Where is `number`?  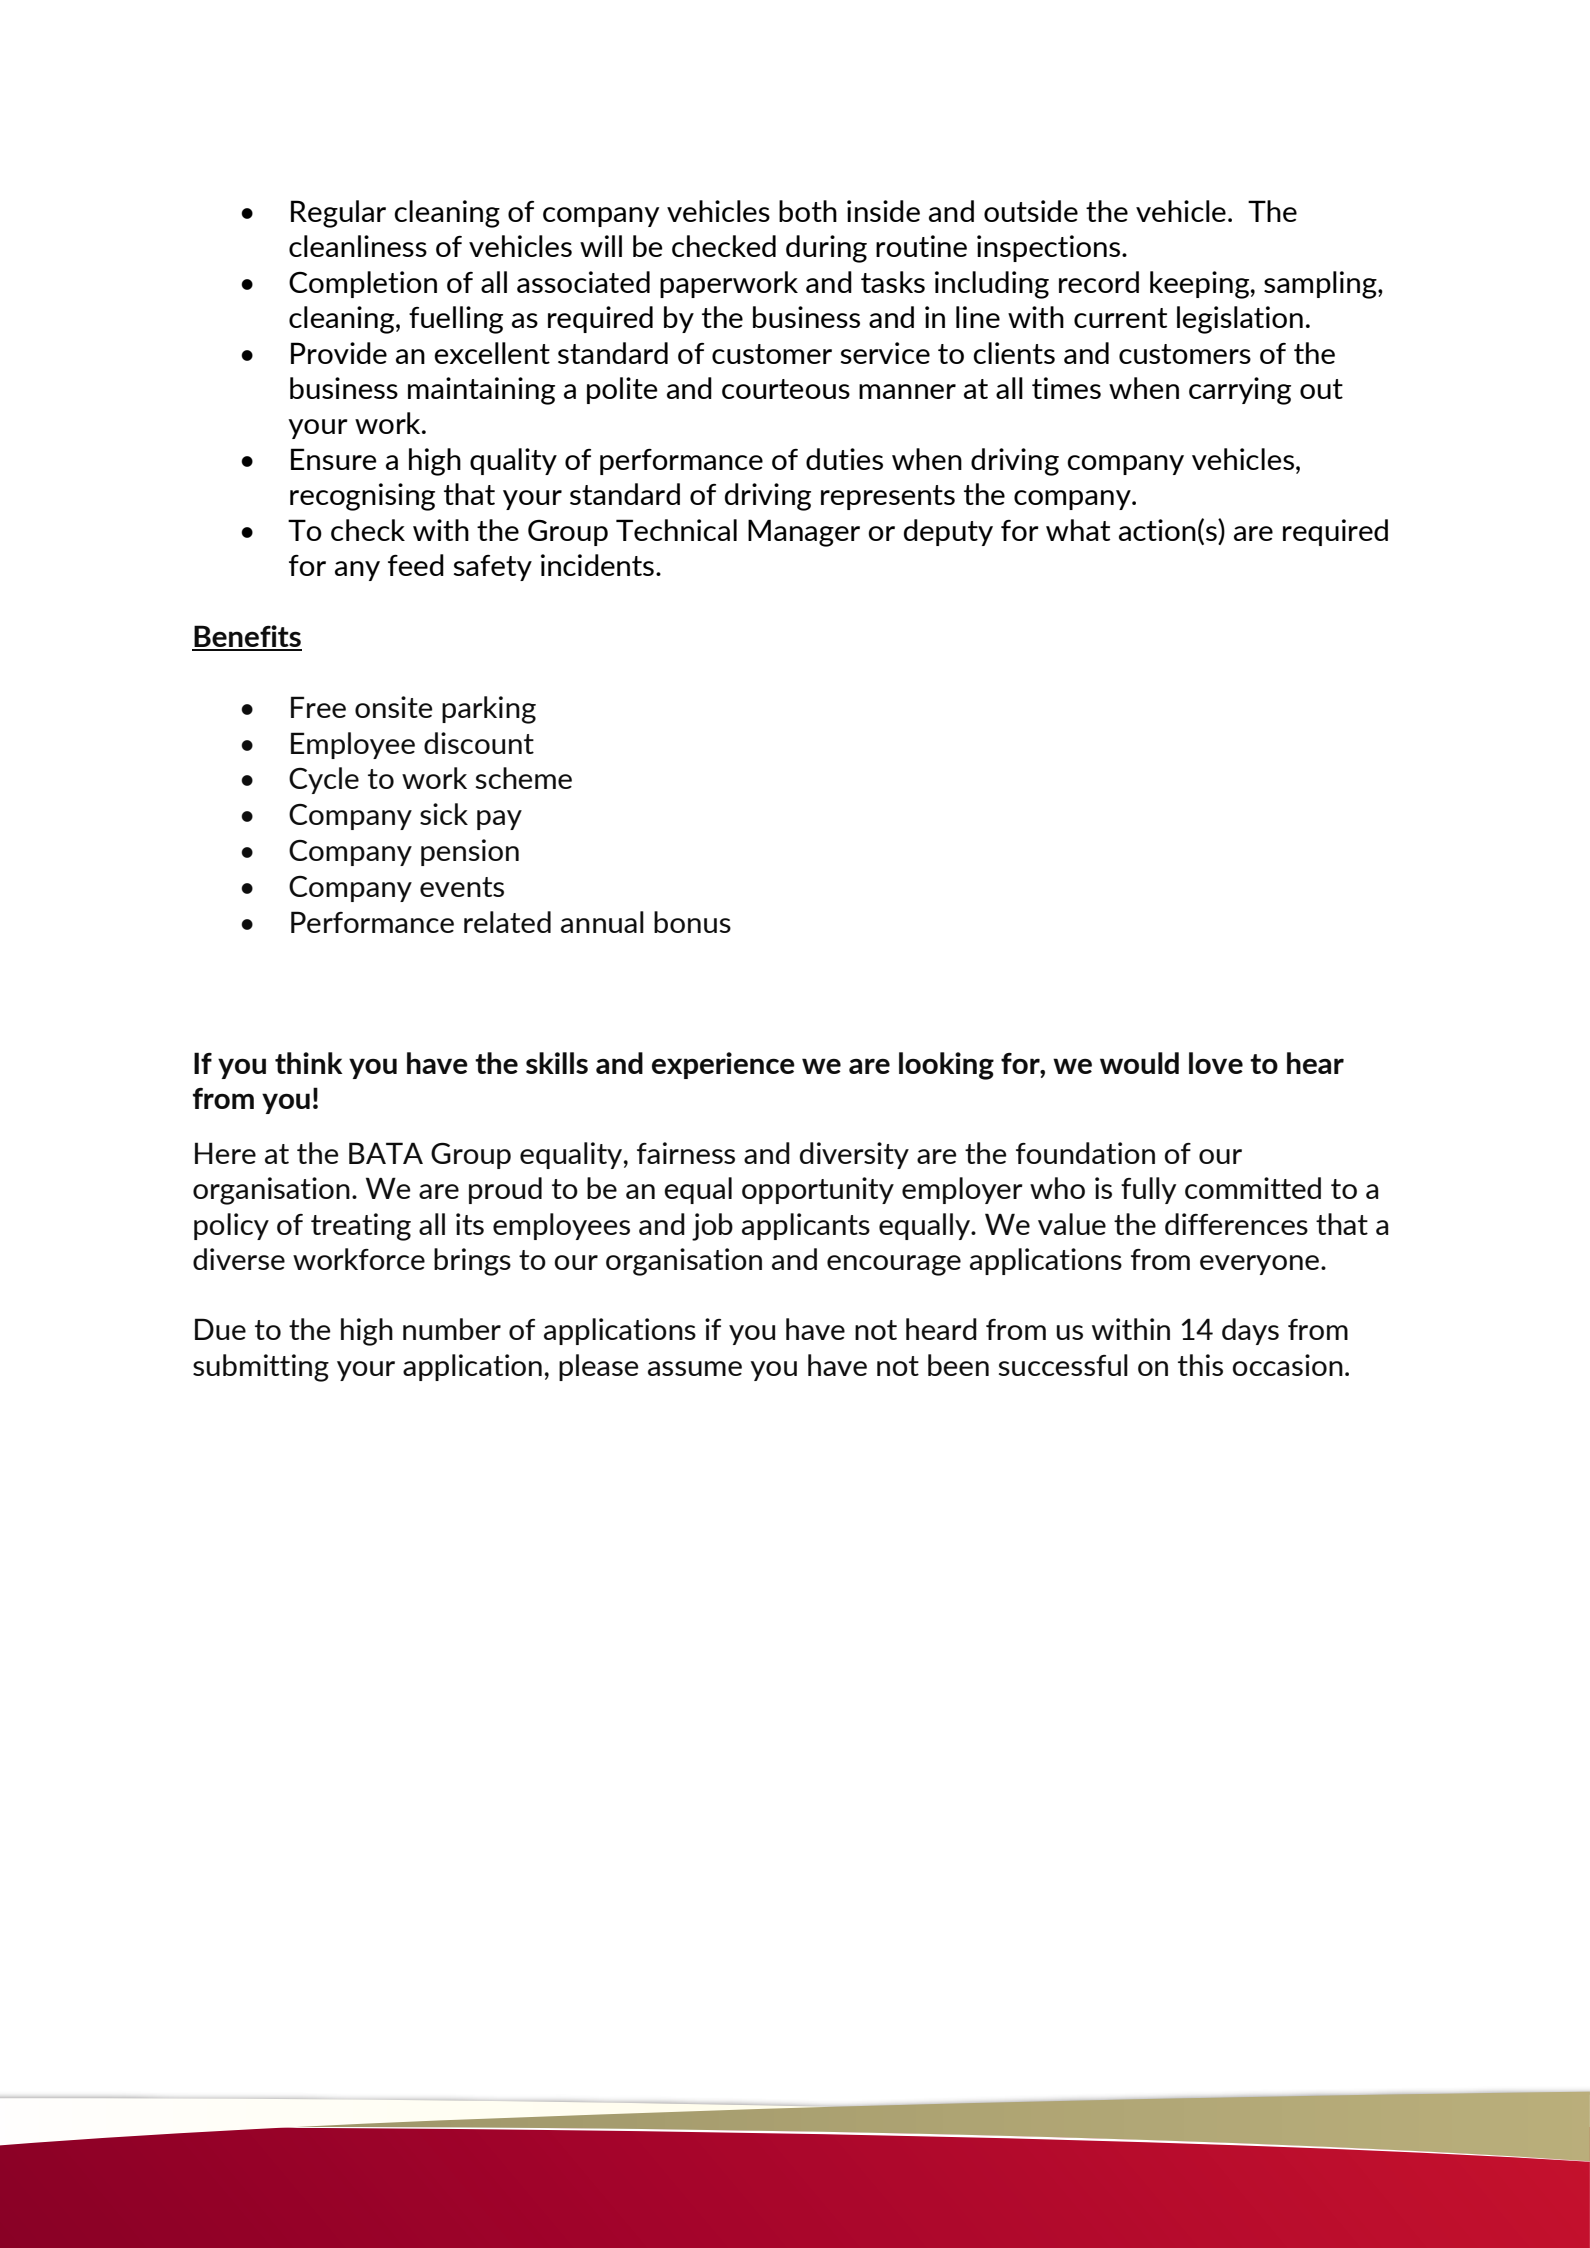 number is located at coordinates (452, 1329).
